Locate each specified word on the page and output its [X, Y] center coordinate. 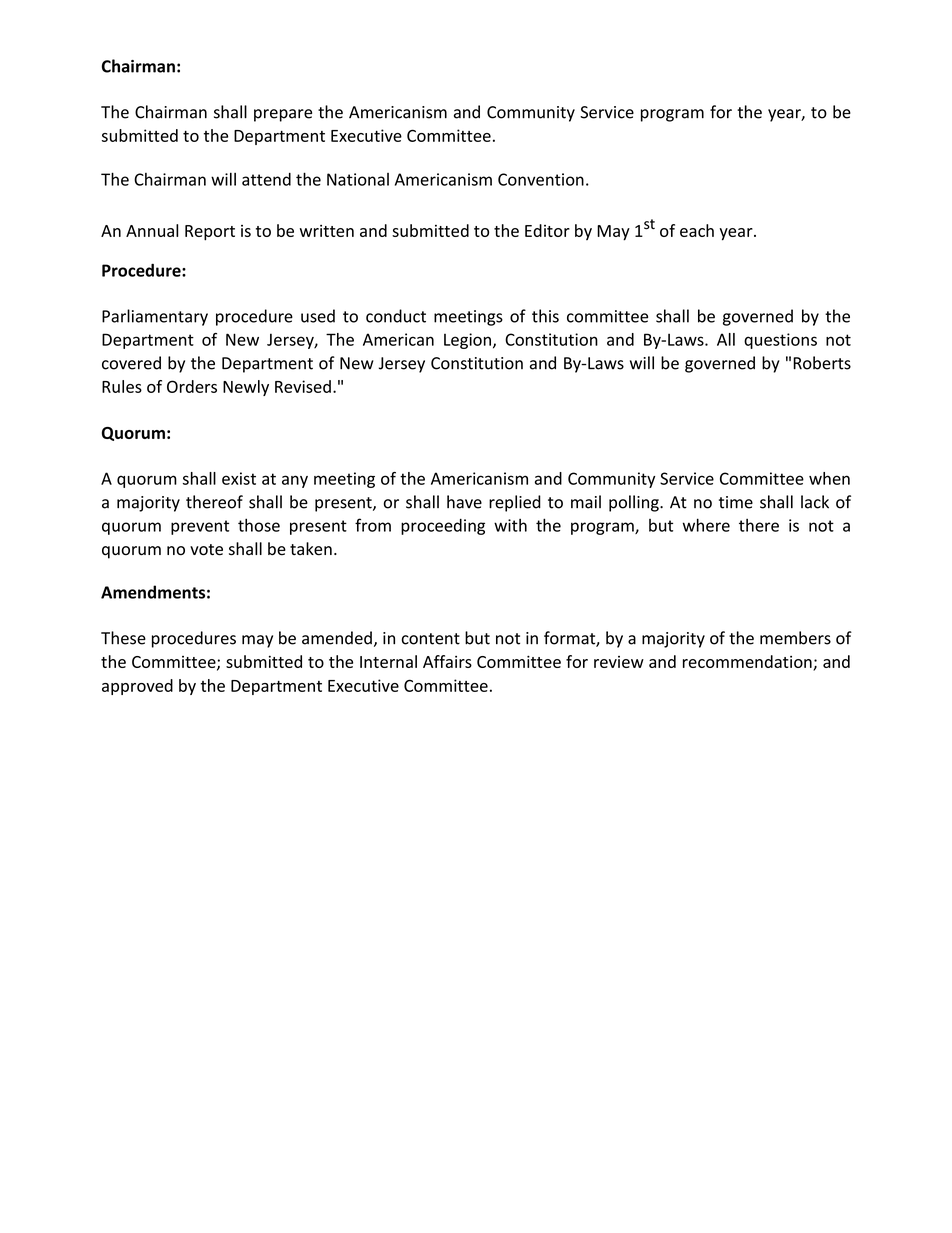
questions [780, 341]
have [464, 502]
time [736, 502]
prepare [283, 115]
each [697, 230]
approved [137, 687]
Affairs [447, 661]
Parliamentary [155, 317]
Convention [541, 179]
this [545, 316]
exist [239, 478]
